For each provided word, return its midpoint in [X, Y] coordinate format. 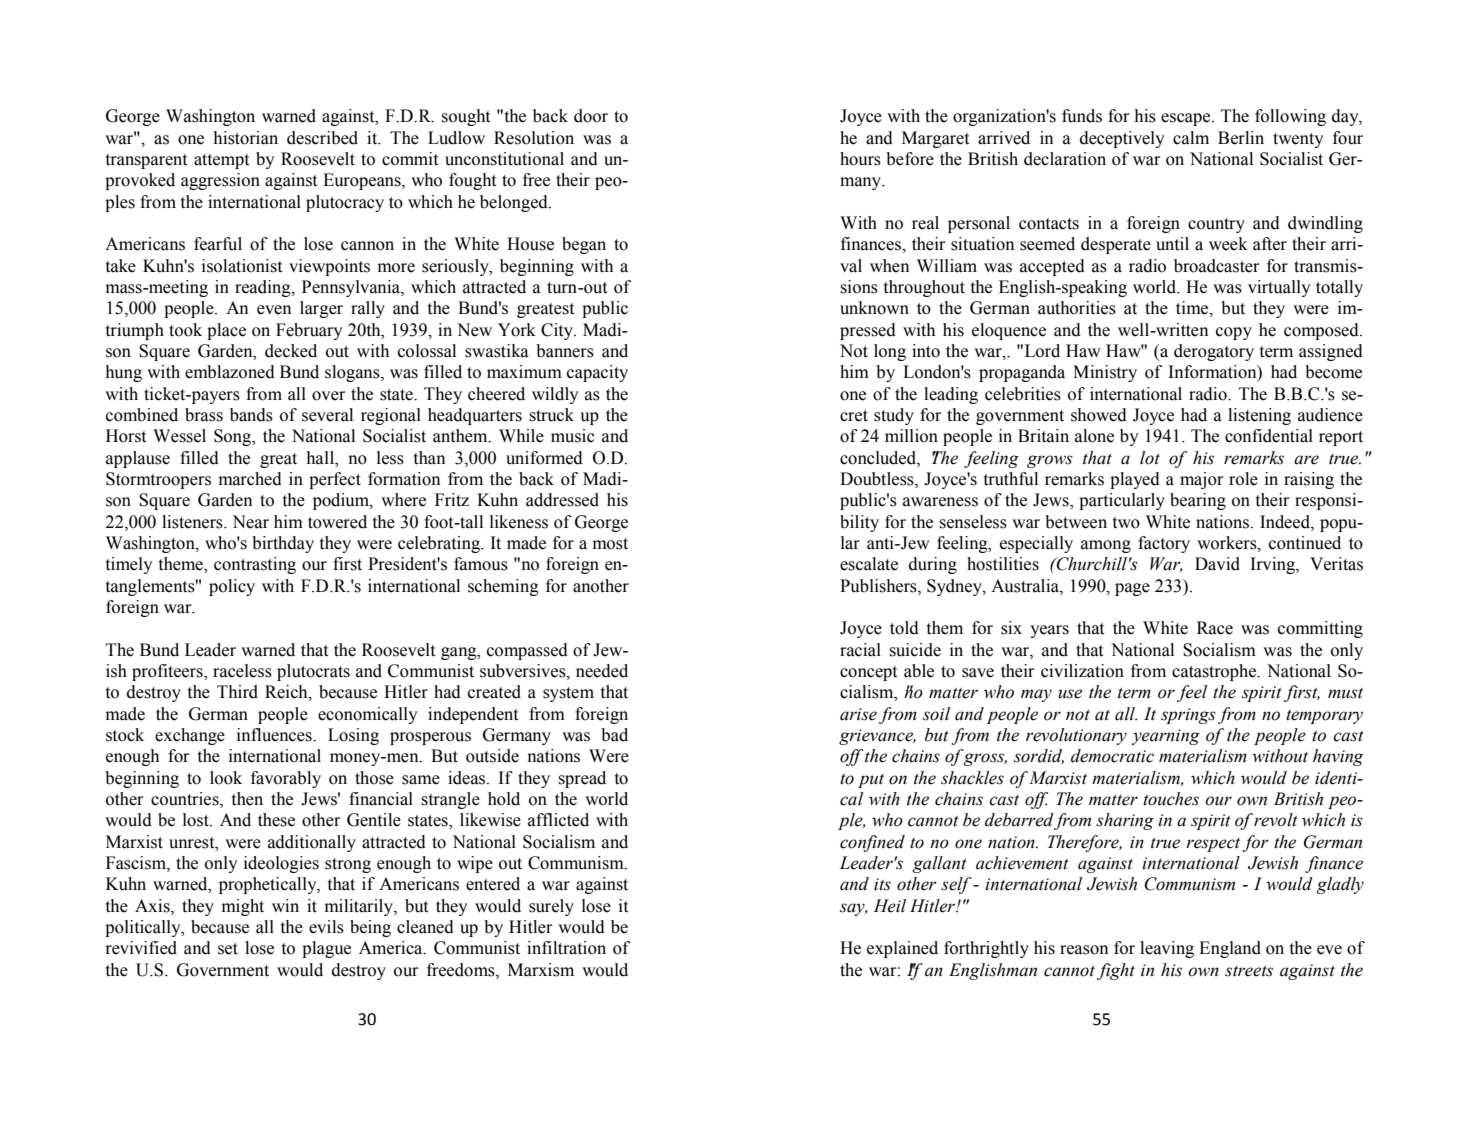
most [610, 544]
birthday [283, 544]
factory [1164, 544]
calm [1191, 138]
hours [860, 159]
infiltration [566, 948]
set [228, 949]
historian [246, 138]
